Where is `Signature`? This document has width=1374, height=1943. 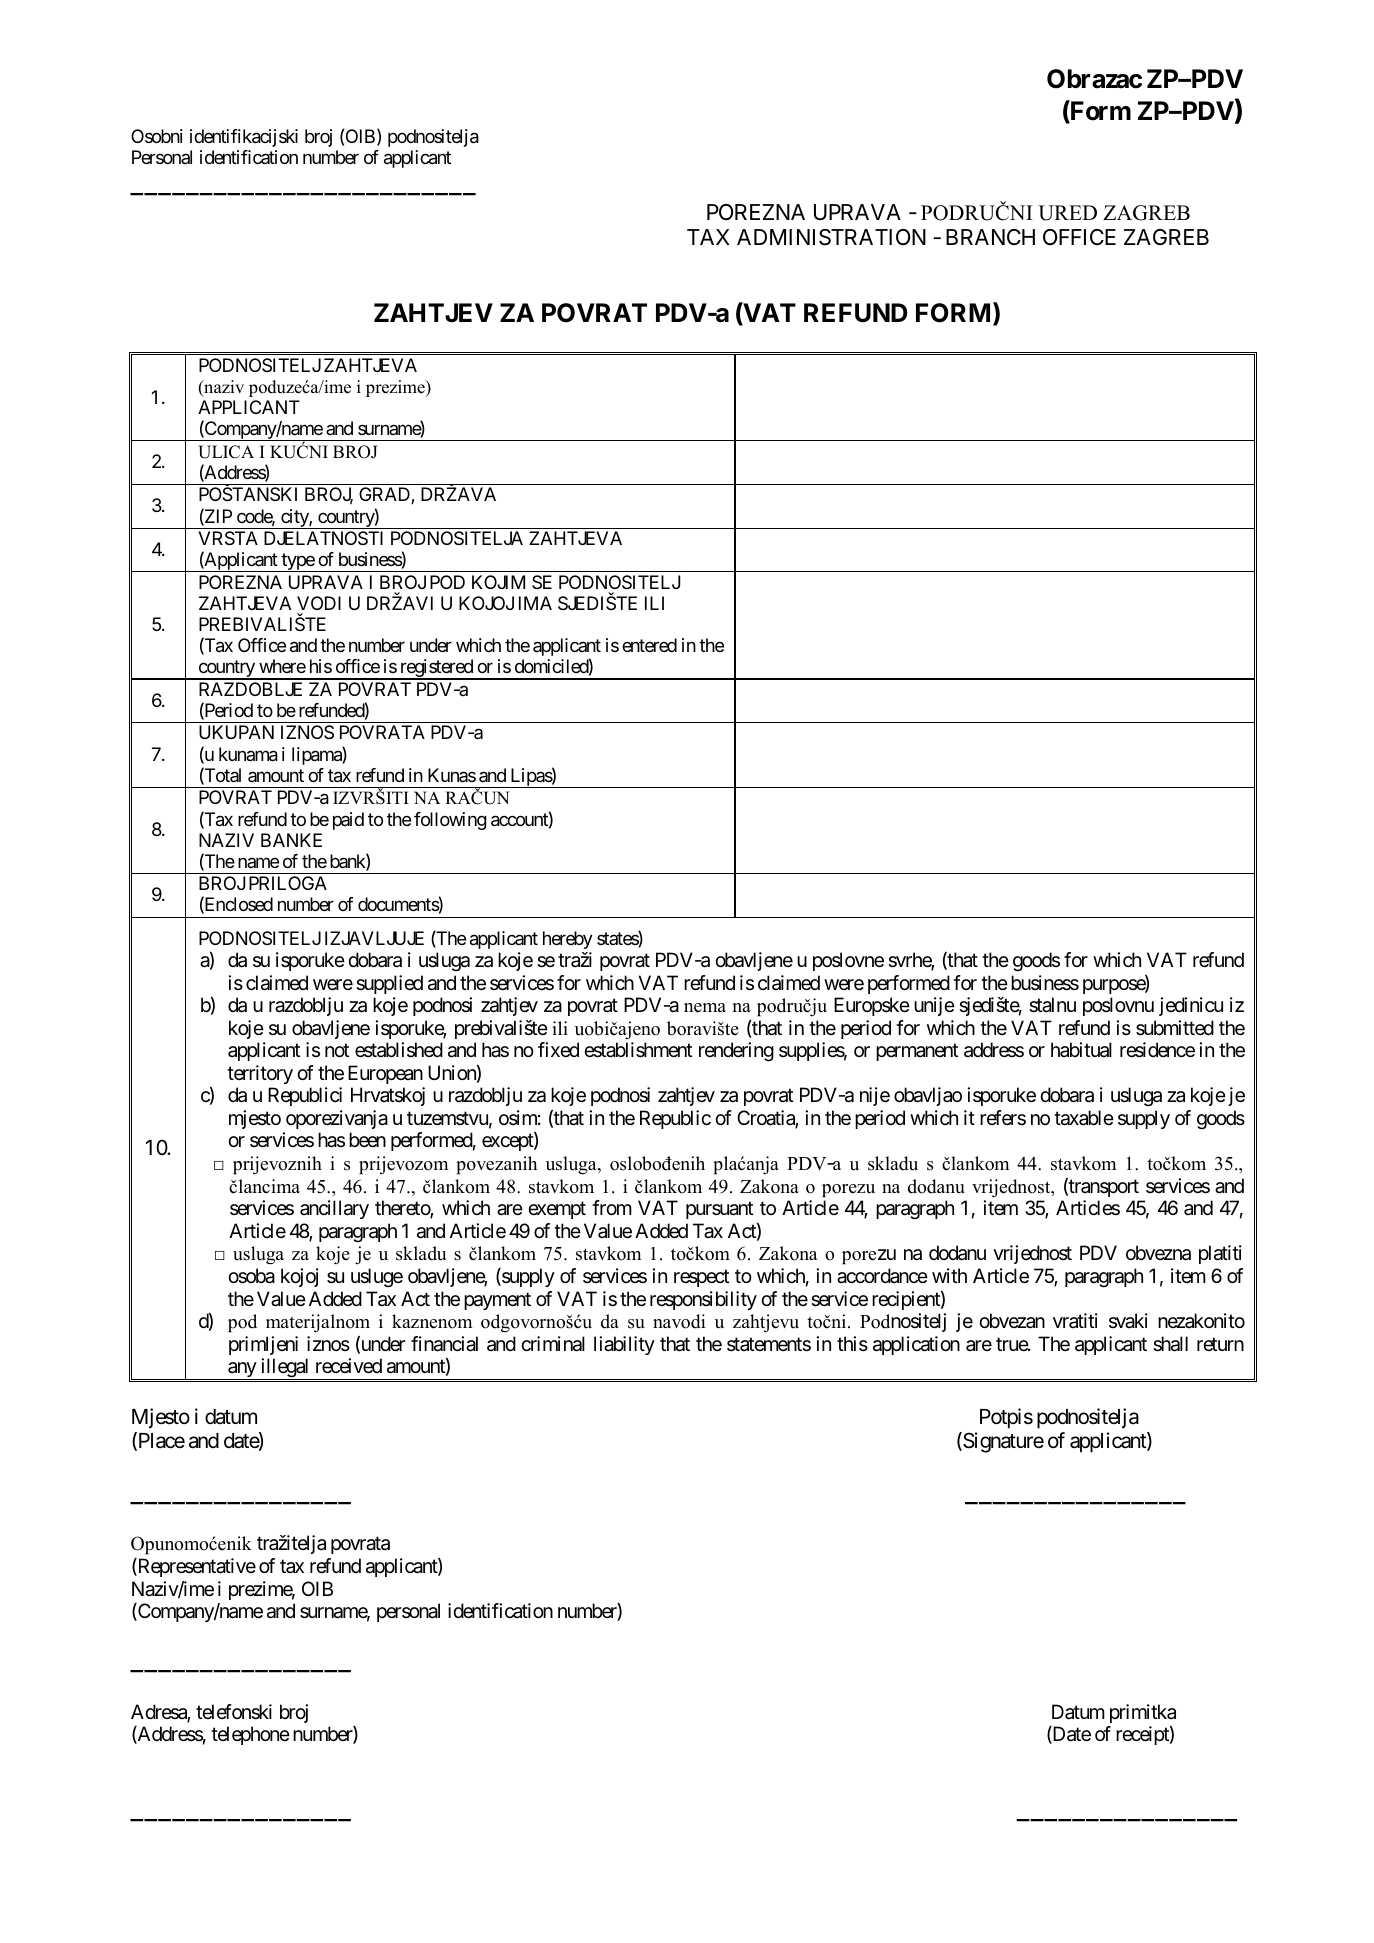
Signature is located at coordinates (1002, 1442).
